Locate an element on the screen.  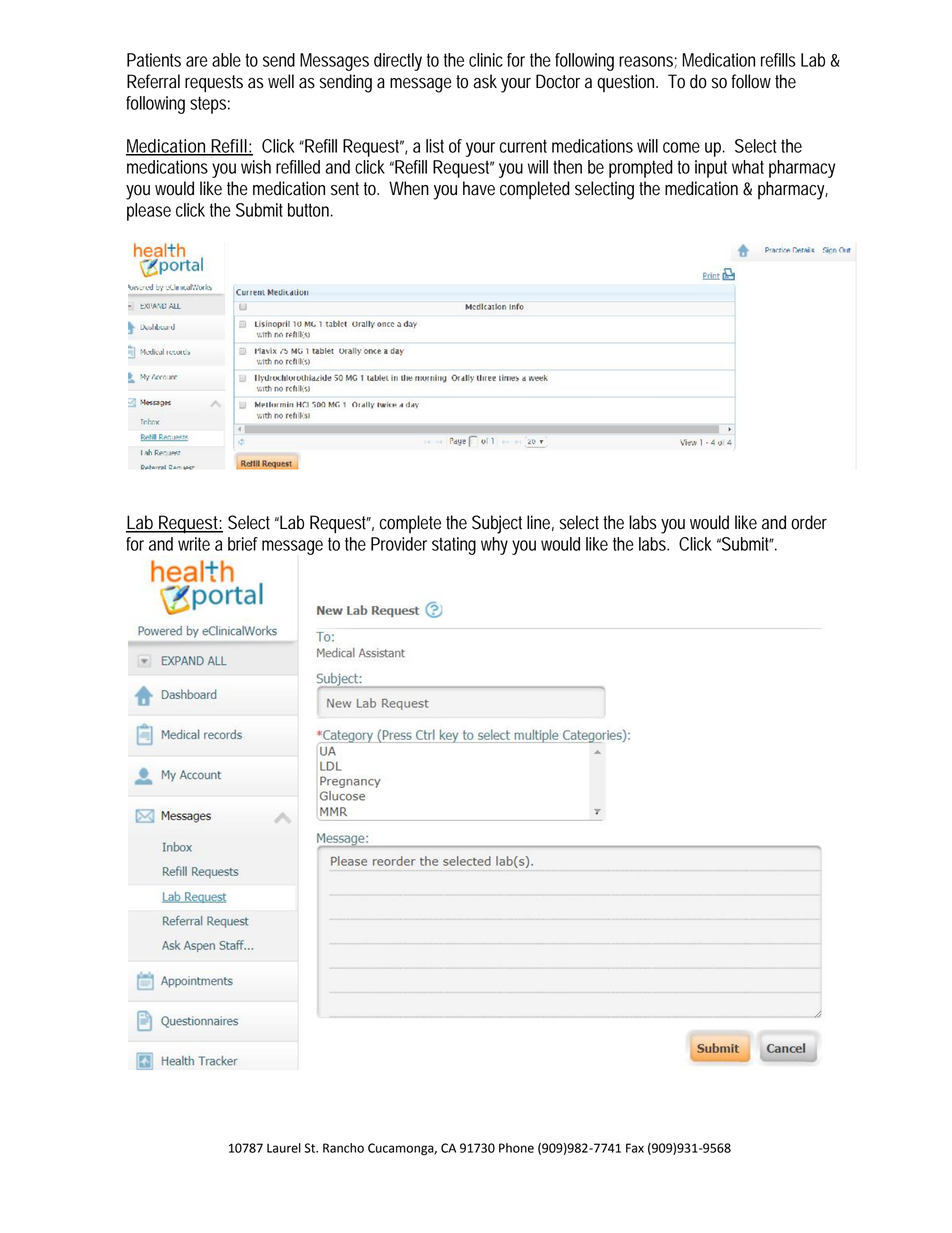
Phone is located at coordinates (516, 1148).
